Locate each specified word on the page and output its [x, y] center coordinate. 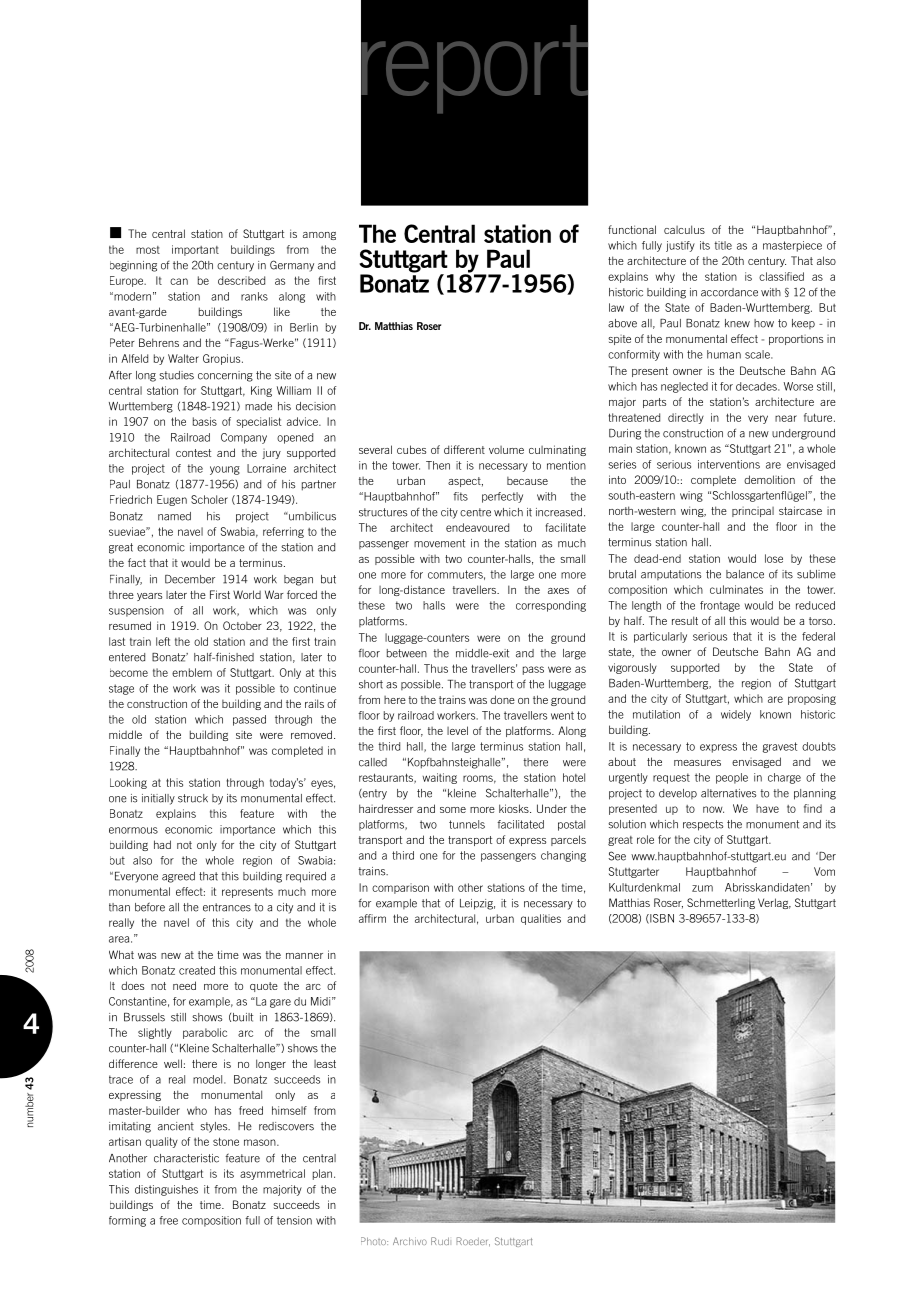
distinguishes [166, 1190]
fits [460, 496]
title [723, 245]
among [319, 236]
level [457, 730]
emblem [192, 672]
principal [753, 512]
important [195, 250]
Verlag [774, 903]
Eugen [172, 500]
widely [736, 715]
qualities [541, 919]
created [197, 970]
